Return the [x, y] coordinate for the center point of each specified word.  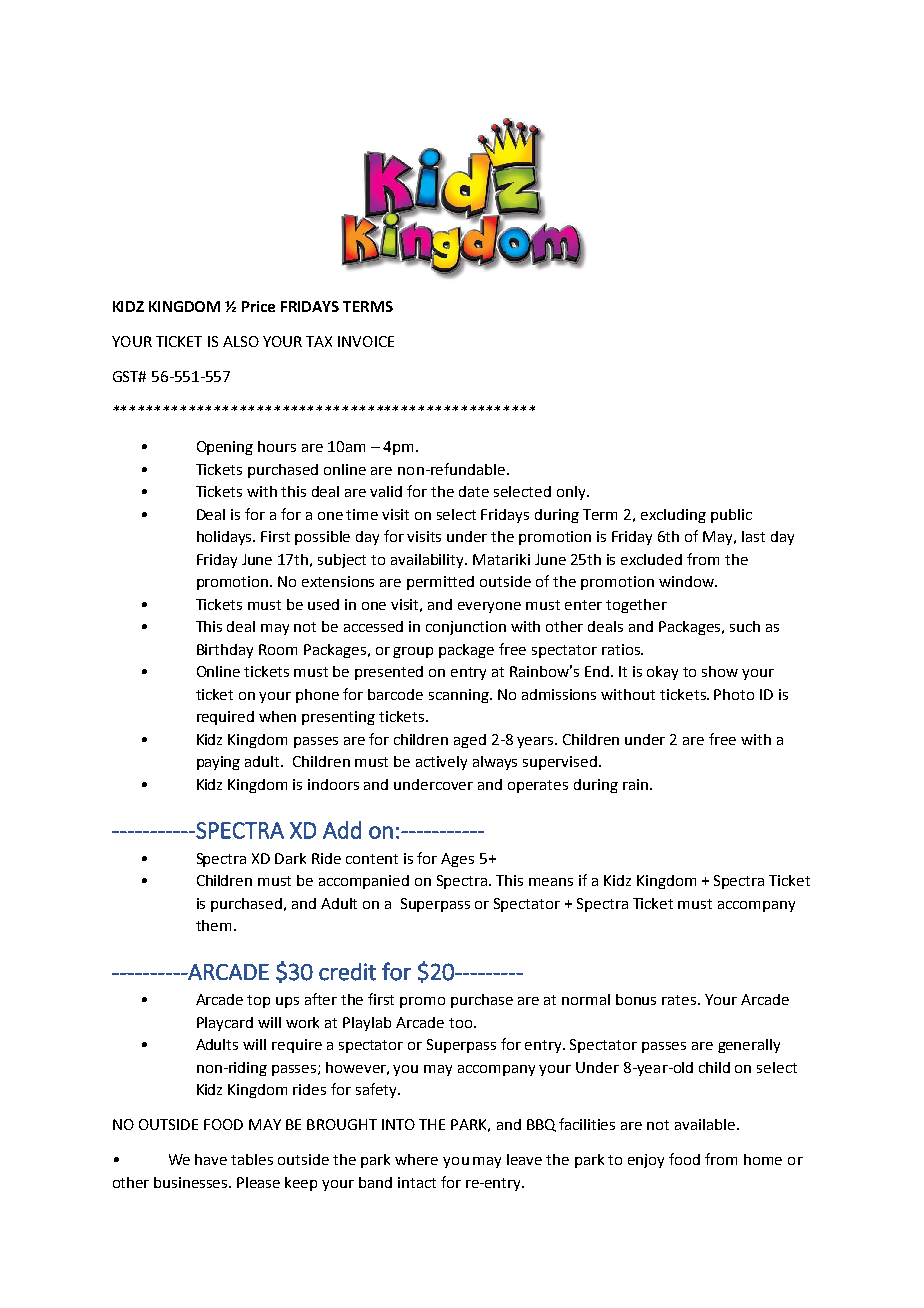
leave [524, 1159]
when [277, 716]
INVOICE [366, 341]
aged [470, 741]
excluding [673, 516]
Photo [734, 694]
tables [252, 1159]
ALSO [241, 341]
